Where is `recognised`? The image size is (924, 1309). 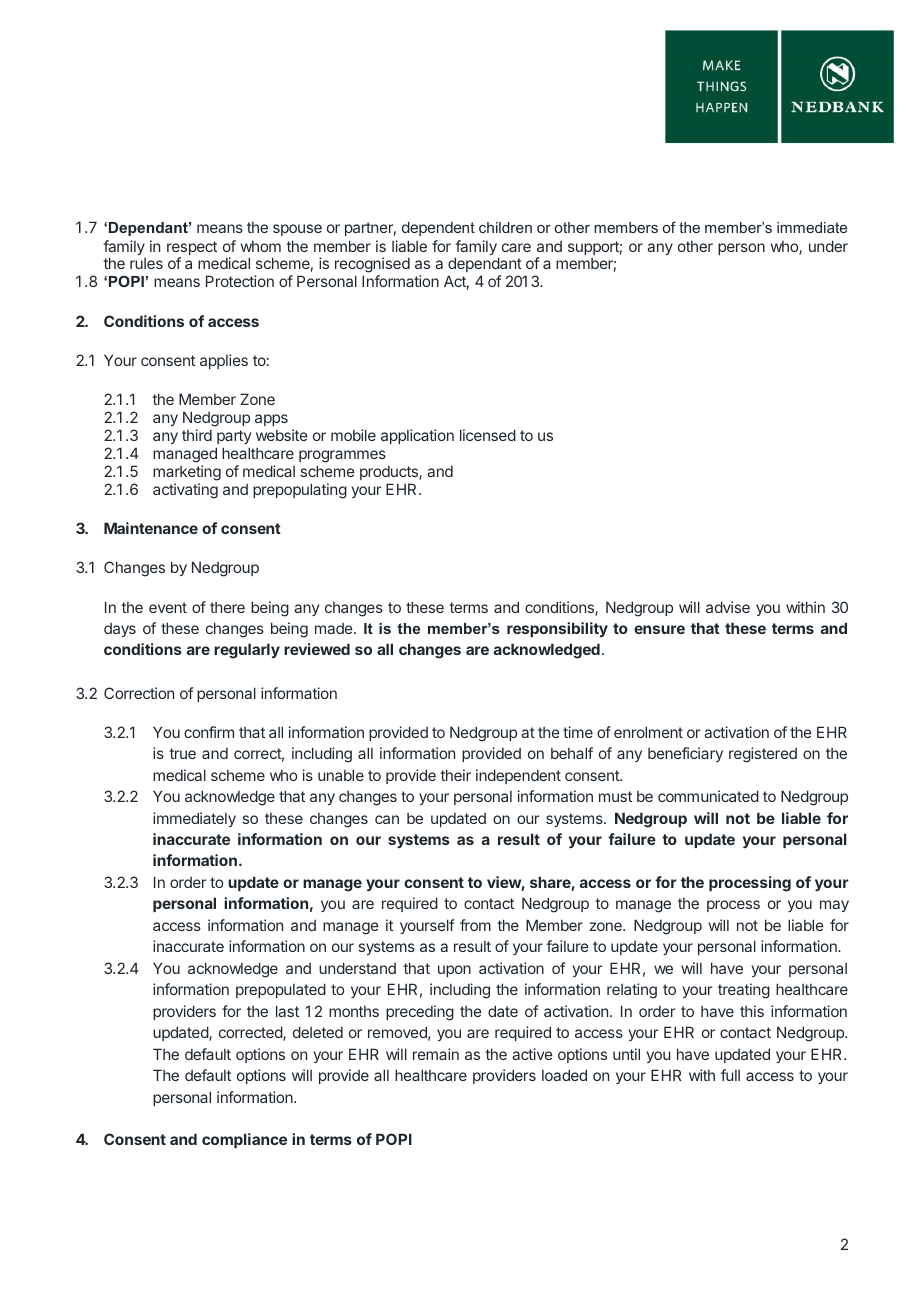
recognised is located at coordinates (372, 266).
